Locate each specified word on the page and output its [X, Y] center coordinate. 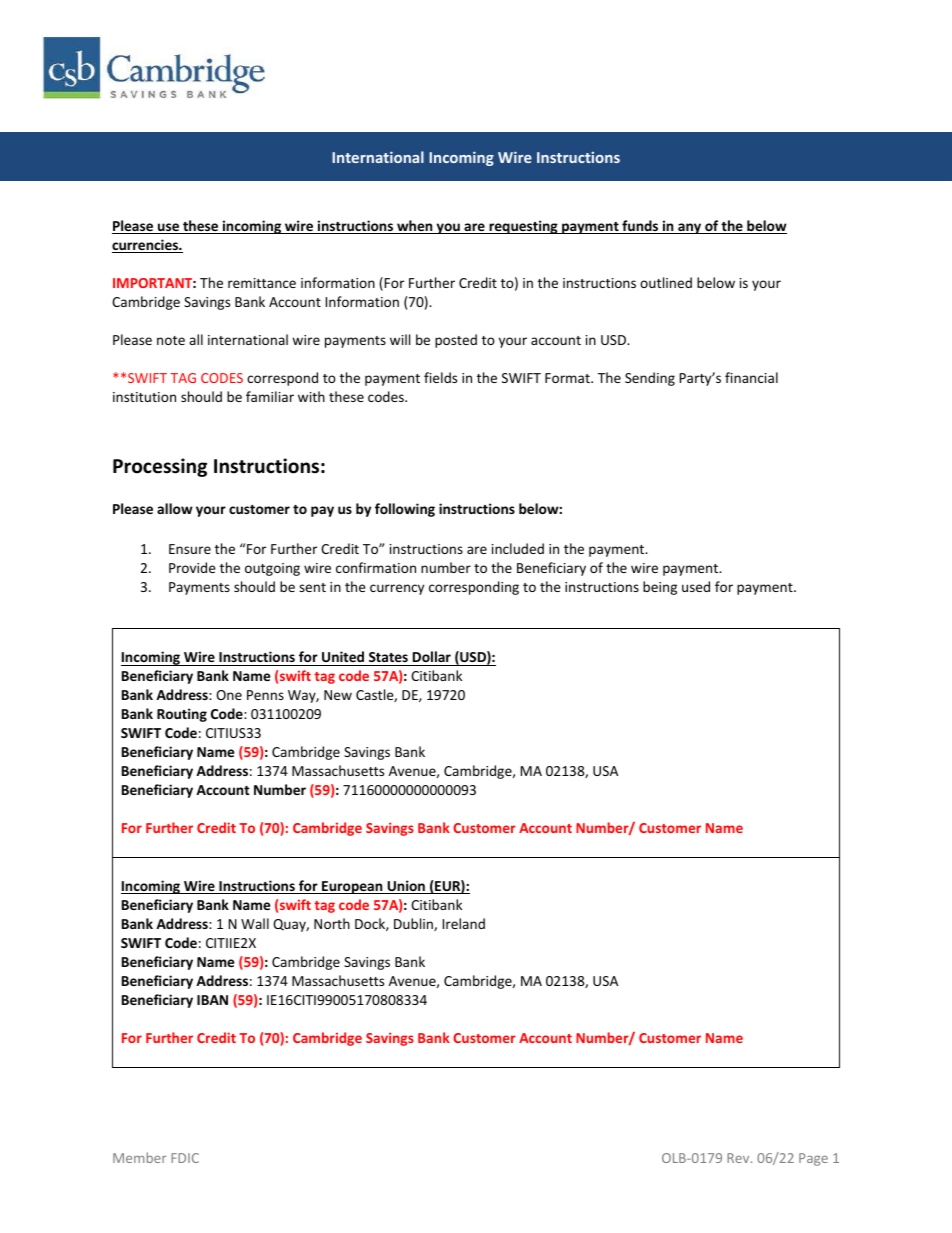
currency [397, 589]
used [696, 586]
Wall [255, 923]
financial [751, 377]
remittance [262, 283]
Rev [739, 1158]
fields [440, 377]
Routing [182, 715]
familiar [270, 396]
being [660, 588]
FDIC [185, 1158]
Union [406, 887]
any [690, 228]
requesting [523, 227]
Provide [192, 567]
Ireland [464, 923]
